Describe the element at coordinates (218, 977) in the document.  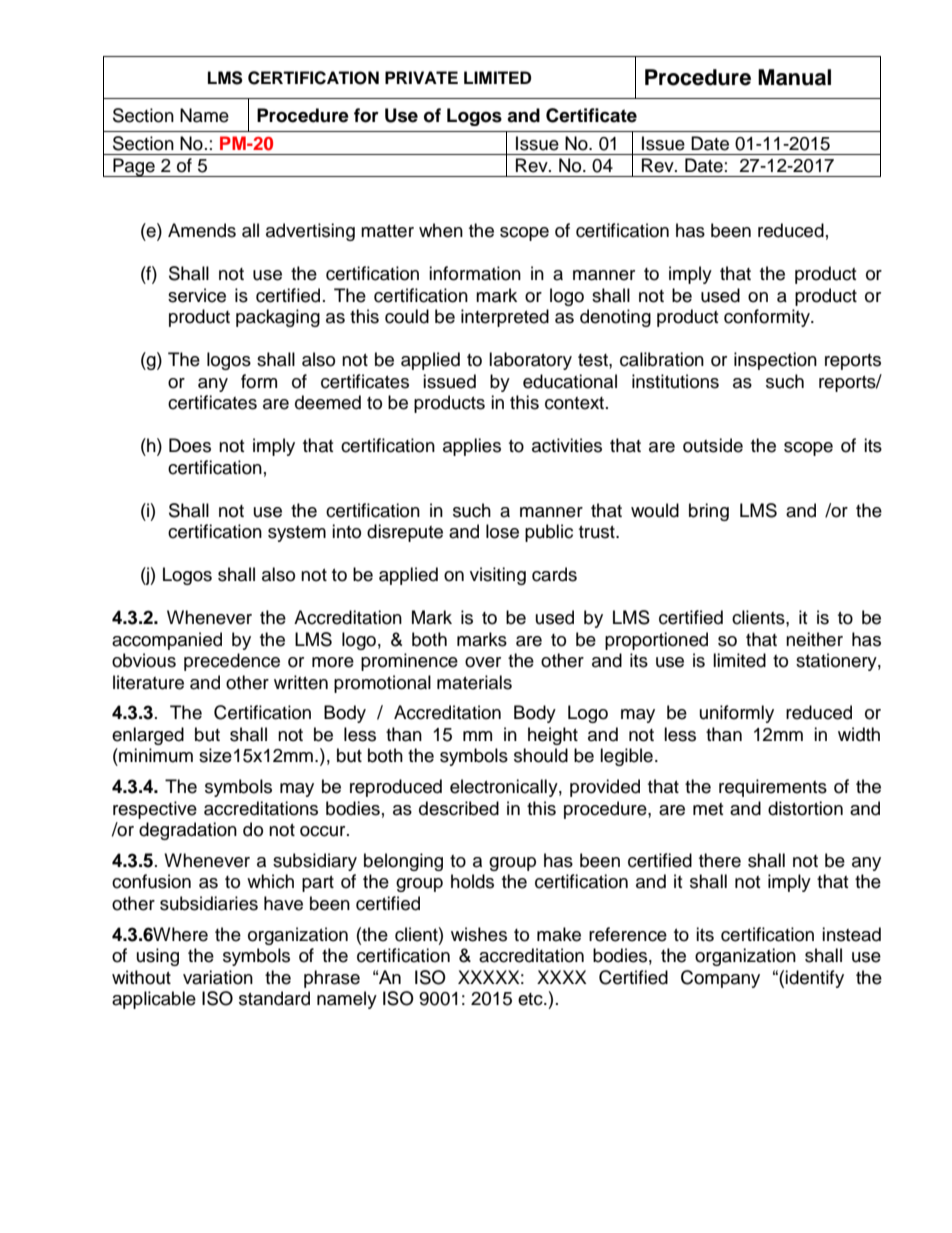
I see `variation` at that location.
